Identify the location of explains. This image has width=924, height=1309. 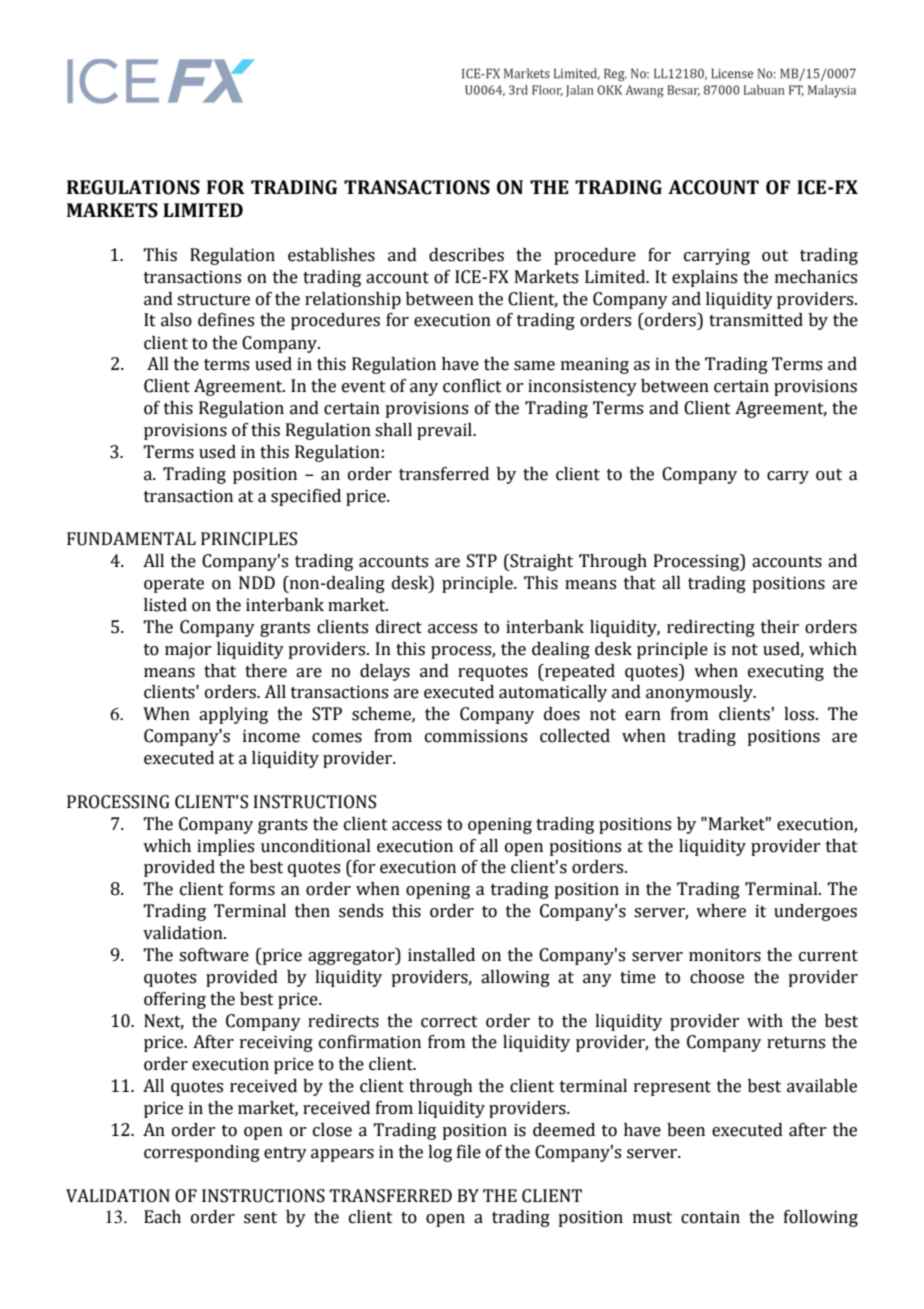
(704, 278).
